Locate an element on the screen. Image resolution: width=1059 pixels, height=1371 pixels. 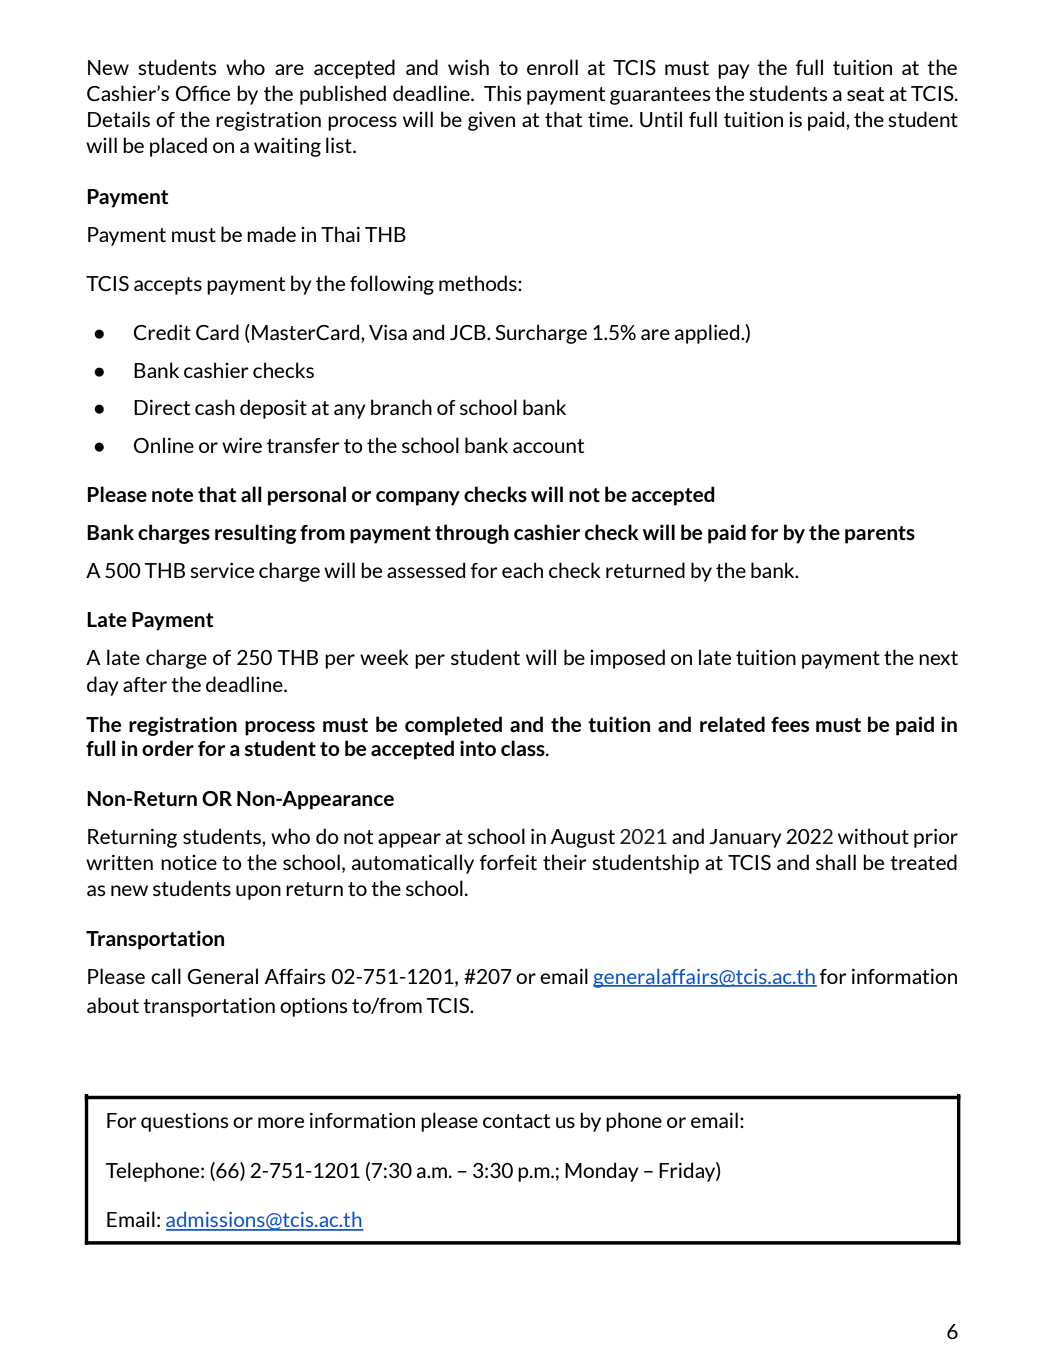
questions is located at coordinates (185, 1122).
